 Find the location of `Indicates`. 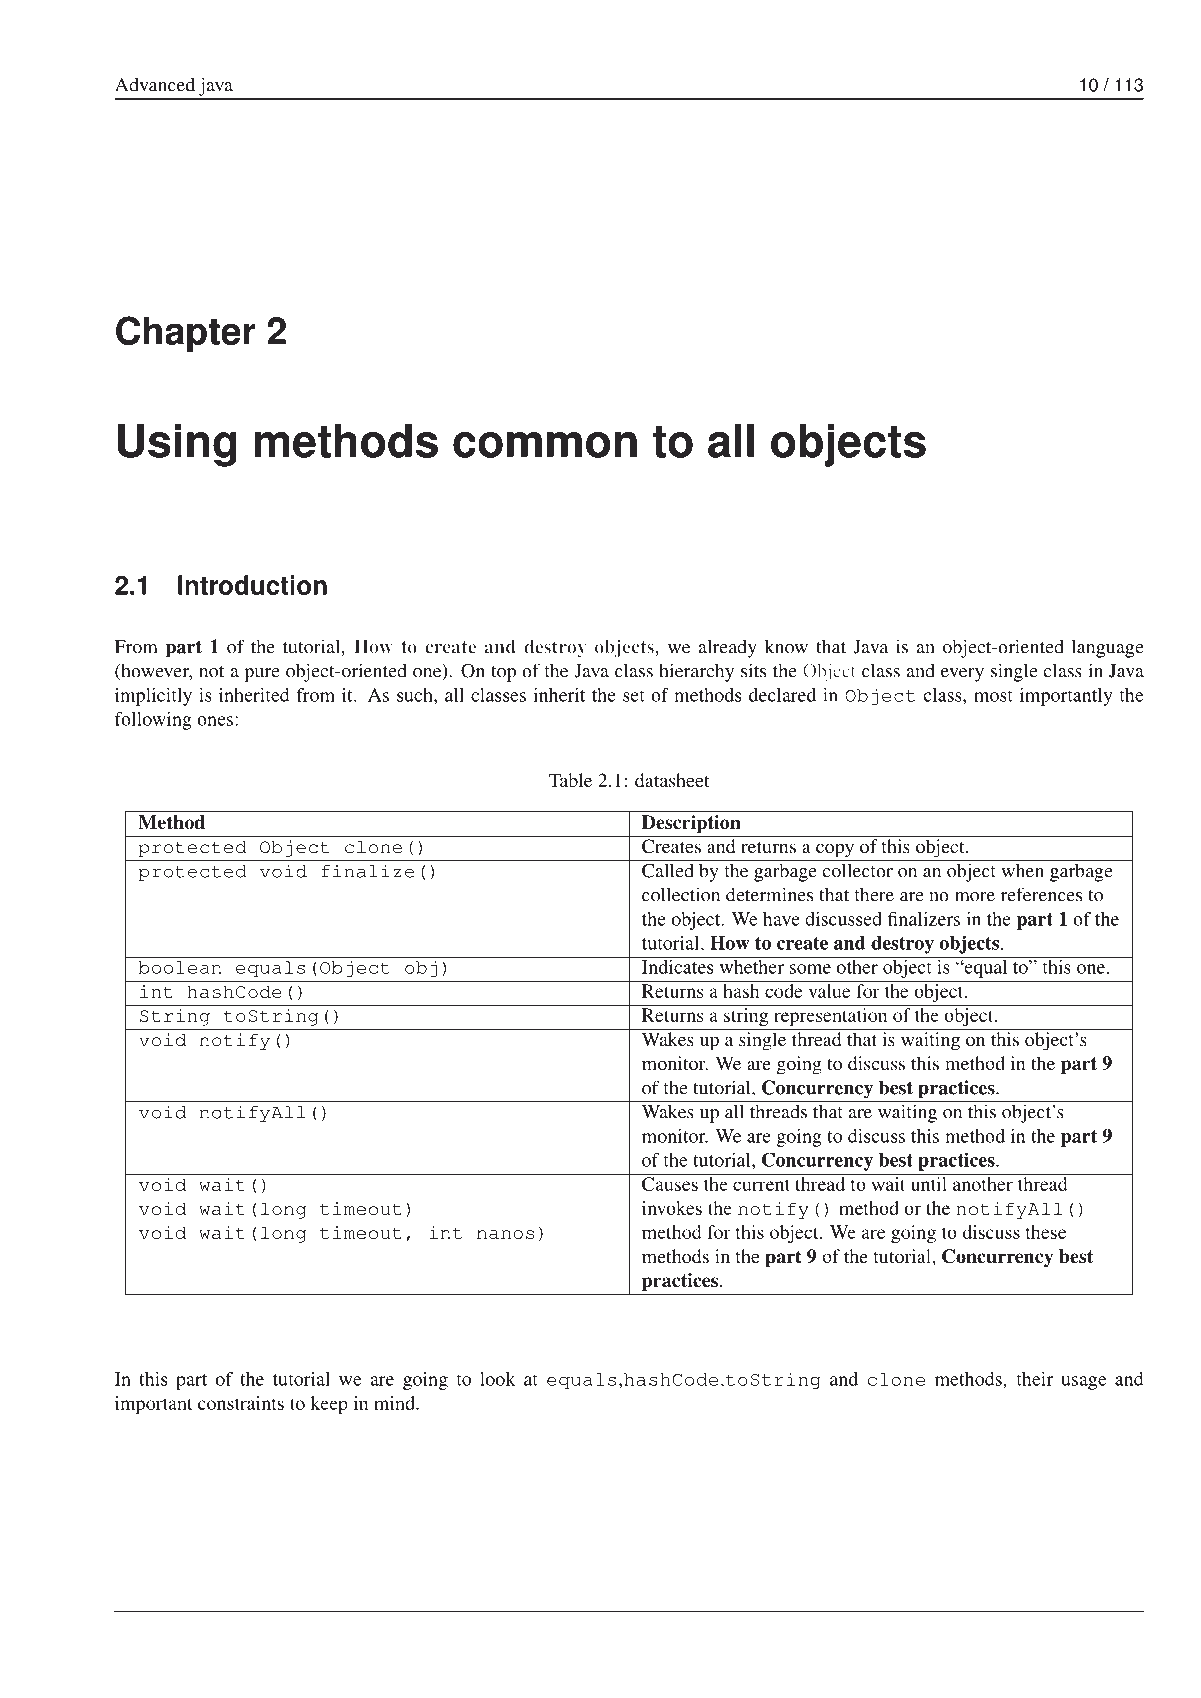

Indicates is located at coordinates (677, 965).
